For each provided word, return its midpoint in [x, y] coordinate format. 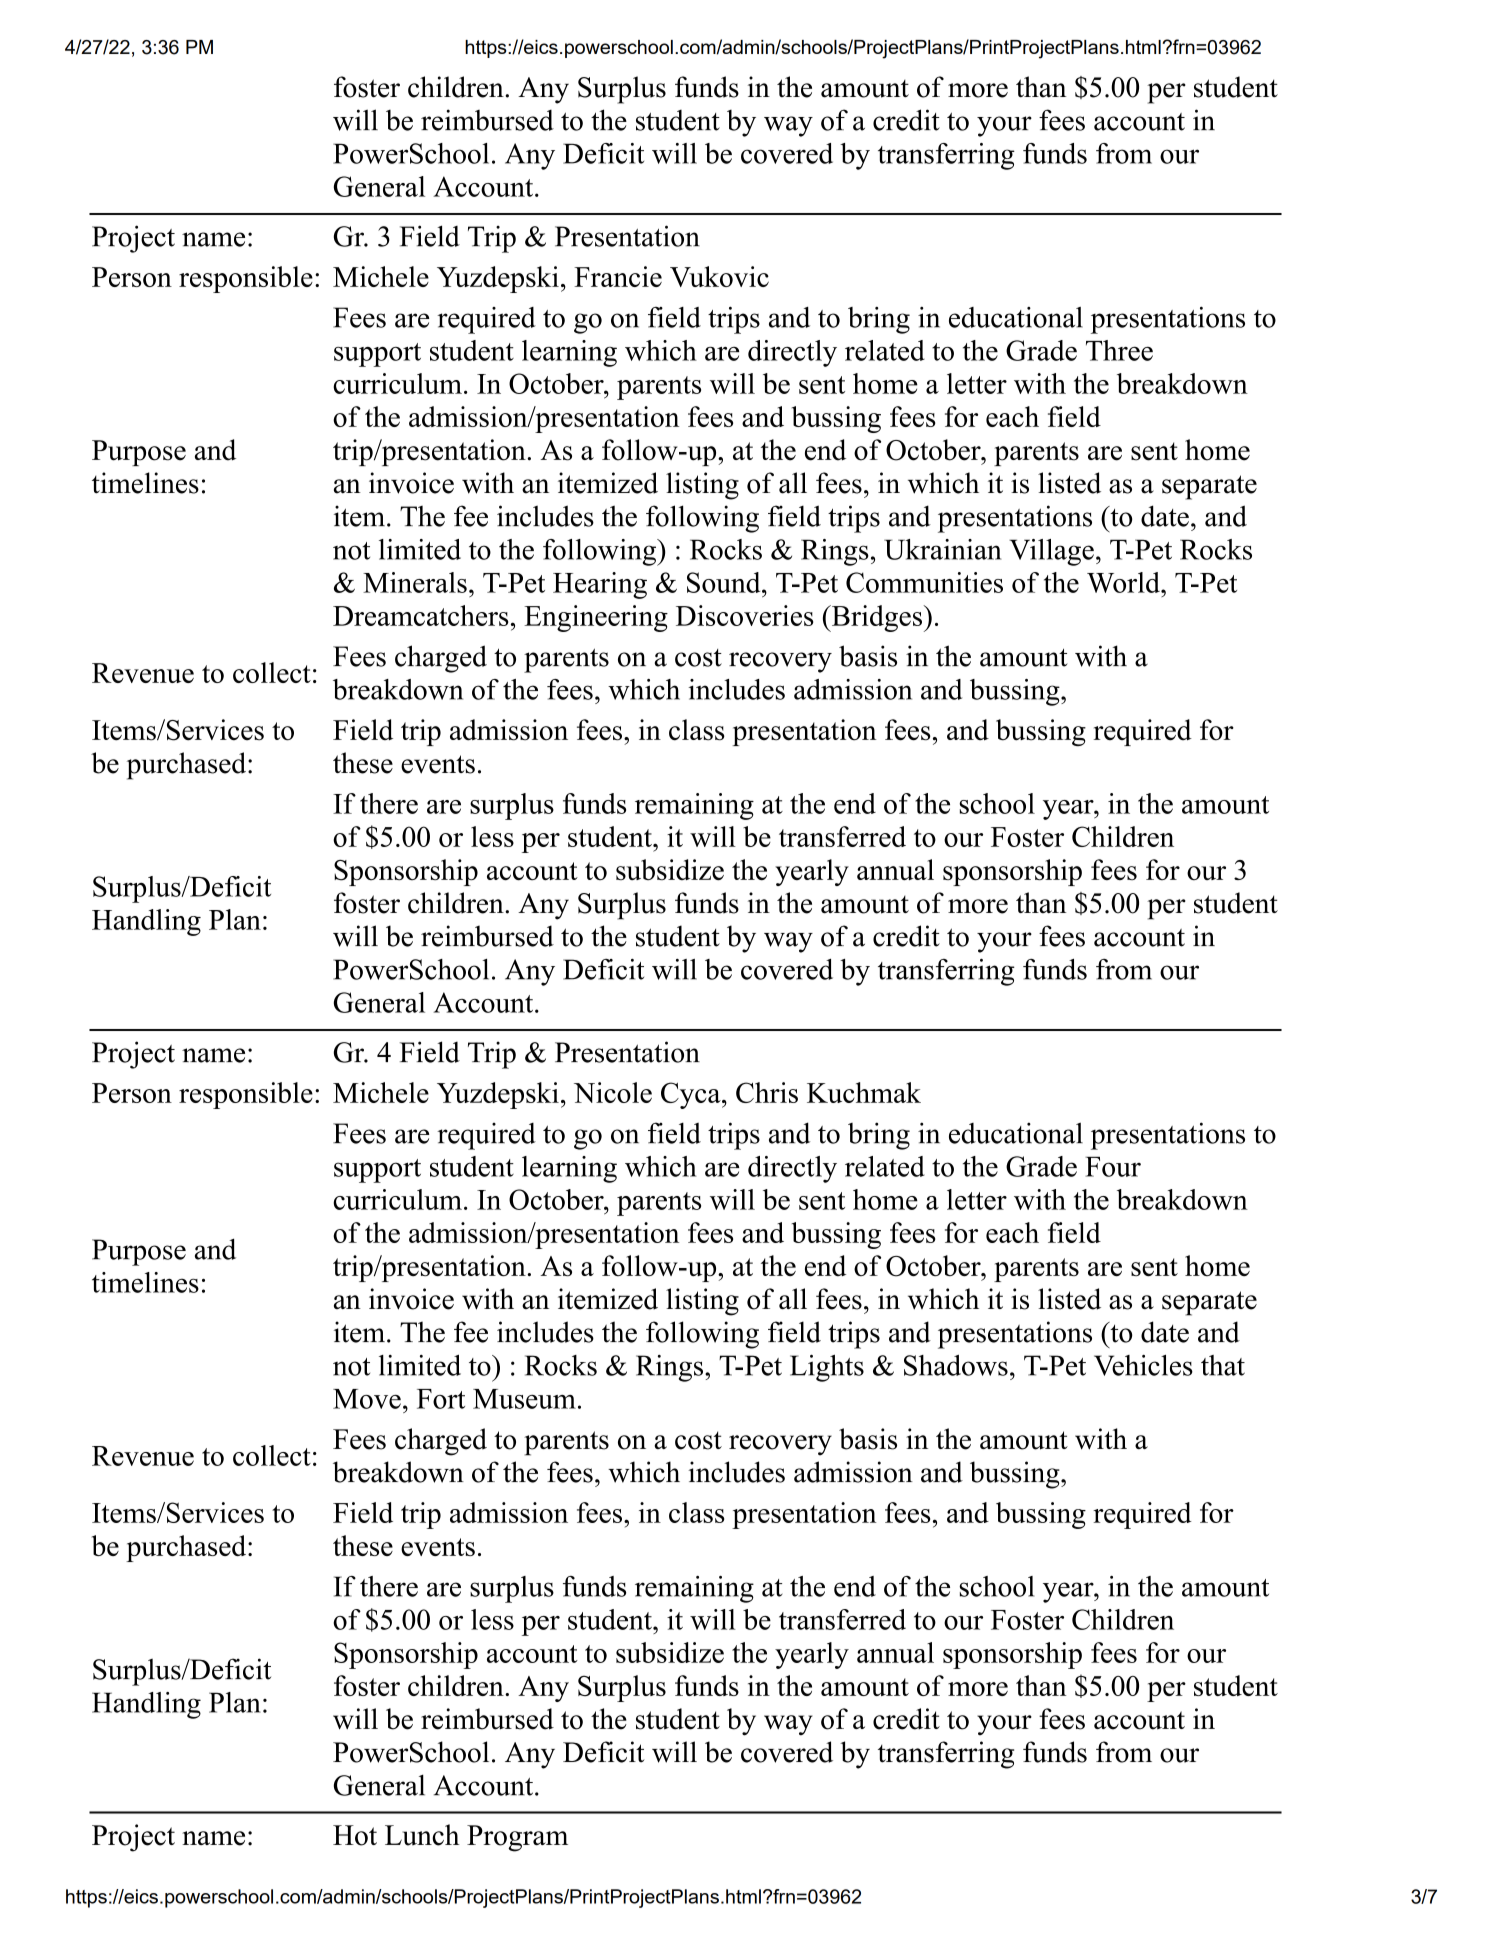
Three [1119, 350]
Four [1113, 1167]
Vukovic [719, 276]
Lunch [422, 1835]
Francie [618, 276]
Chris [767, 1092]
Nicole [613, 1092]
